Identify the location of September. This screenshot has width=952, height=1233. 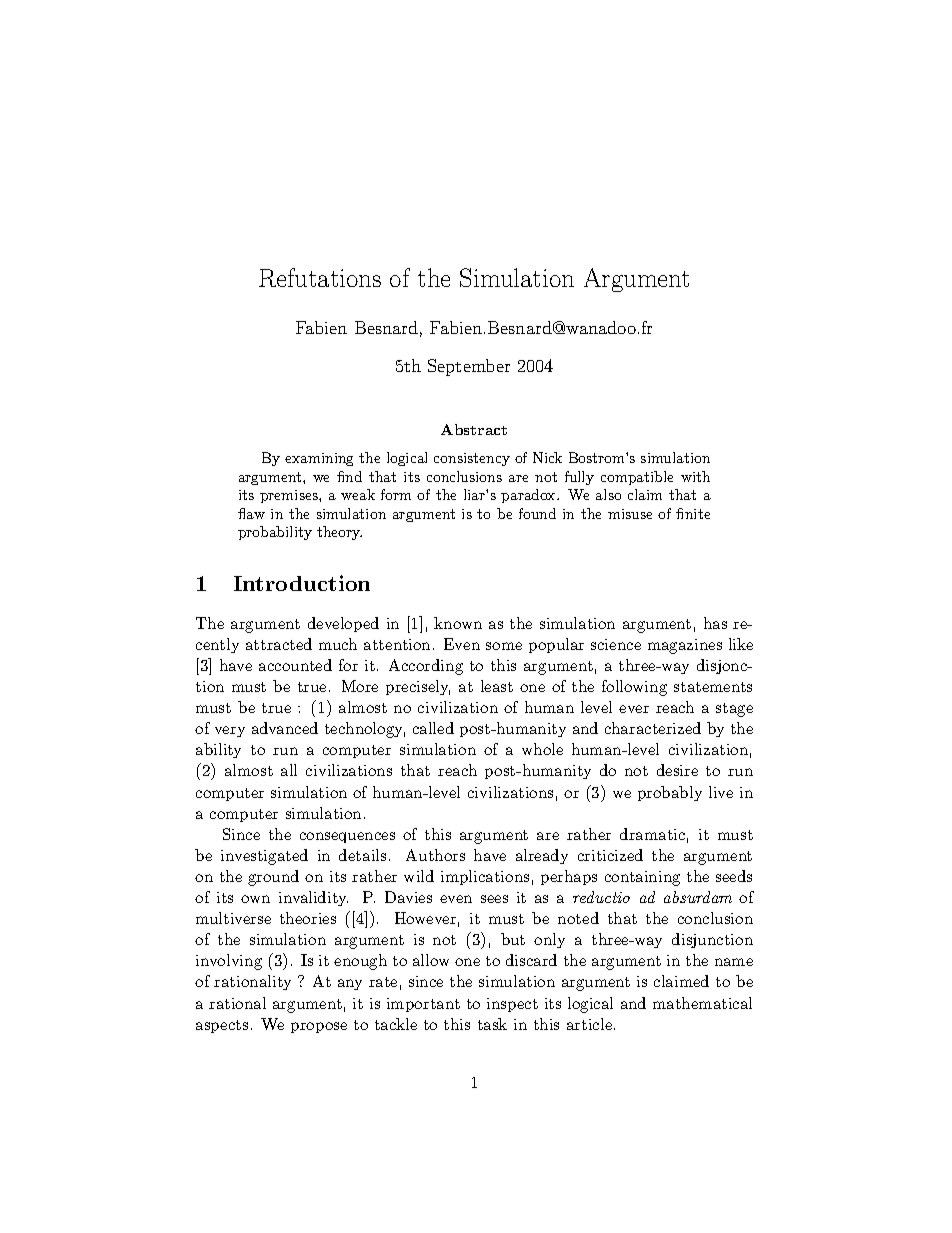
(469, 367).
